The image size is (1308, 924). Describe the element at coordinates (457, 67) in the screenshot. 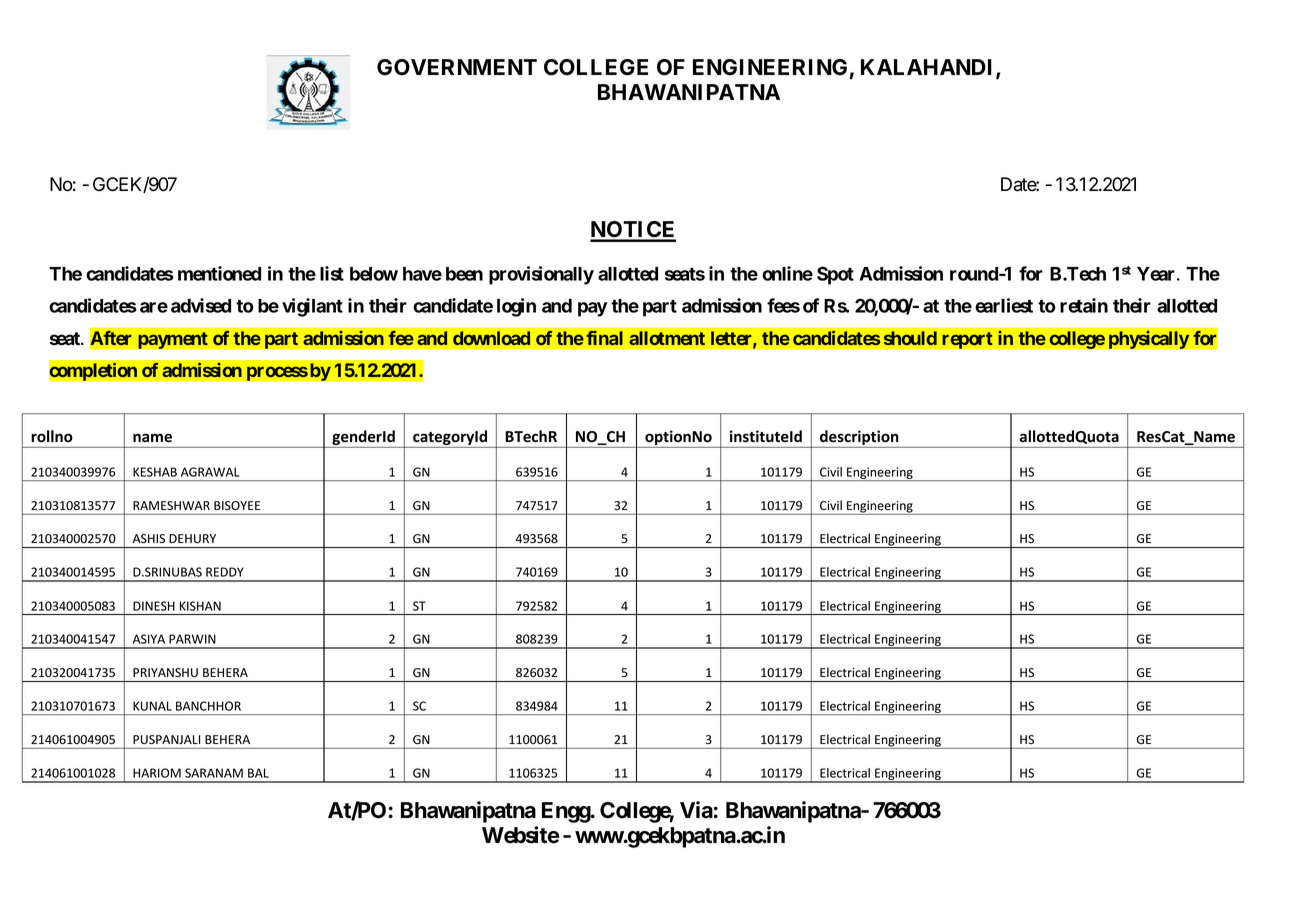

I see `GOVERNMENT` at that location.
